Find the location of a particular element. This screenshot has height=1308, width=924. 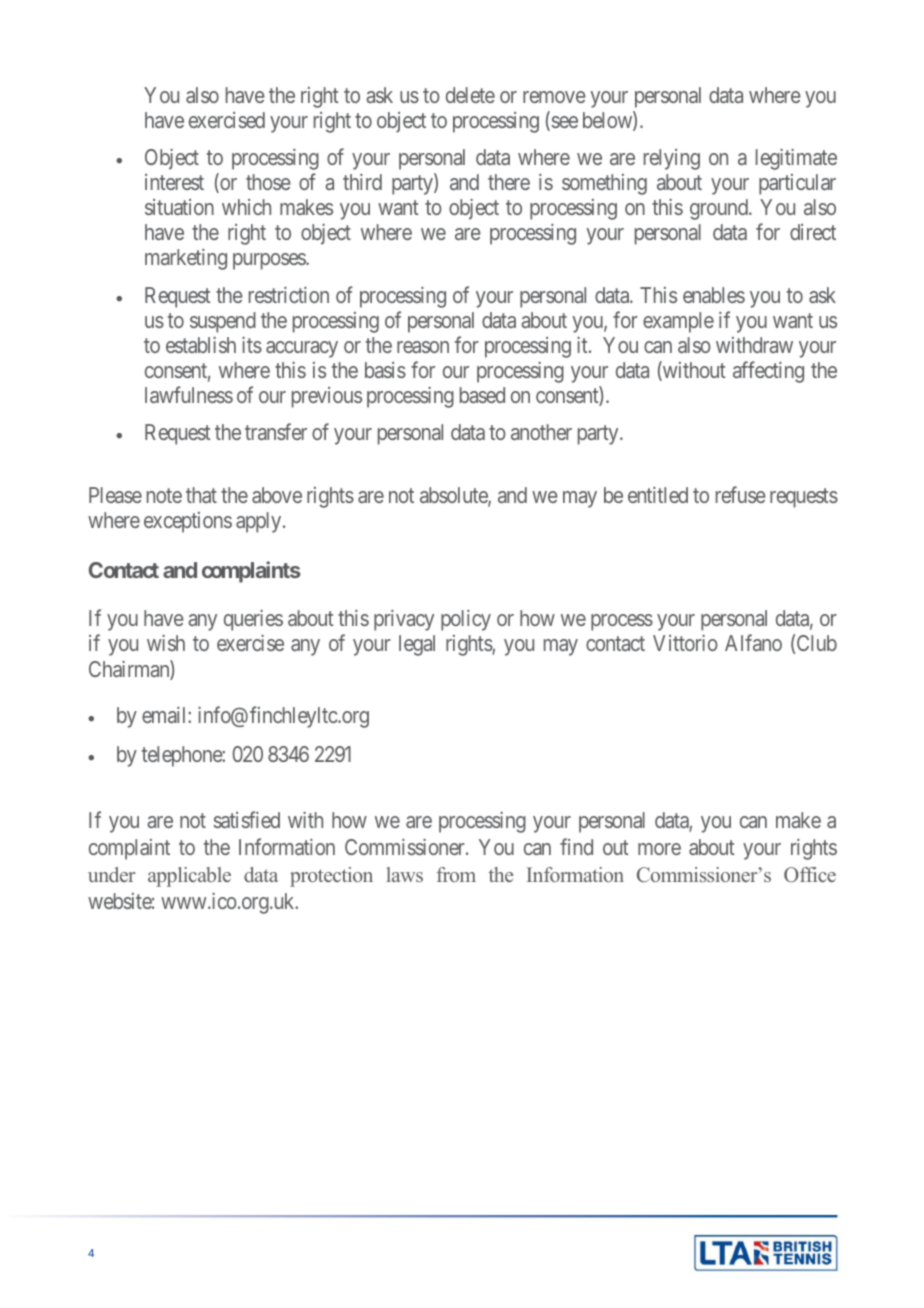

interest is located at coordinates (174, 182).
